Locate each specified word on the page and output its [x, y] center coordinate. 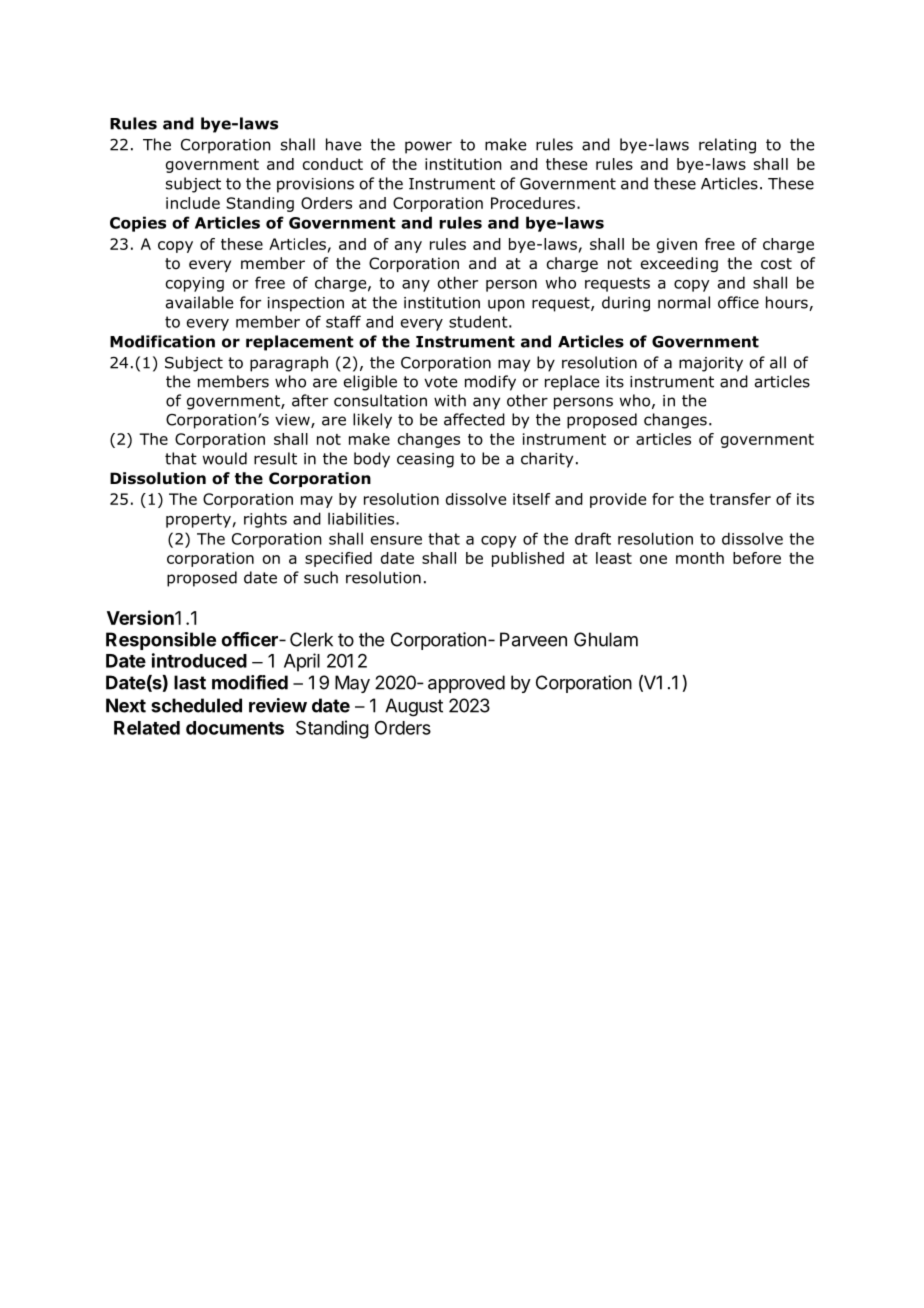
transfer [740, 499]
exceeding [679, 264]
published [528, 559]
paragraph [289, 364]
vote [440, 382]
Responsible [161, 641]
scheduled [196, 705]
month [700, 558]
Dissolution [158, 478]
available [199, 302]
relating [727, 146]
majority [711, 364]
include [193, 203]
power [428, 147]
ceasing [425, 460]
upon [506, 305]
